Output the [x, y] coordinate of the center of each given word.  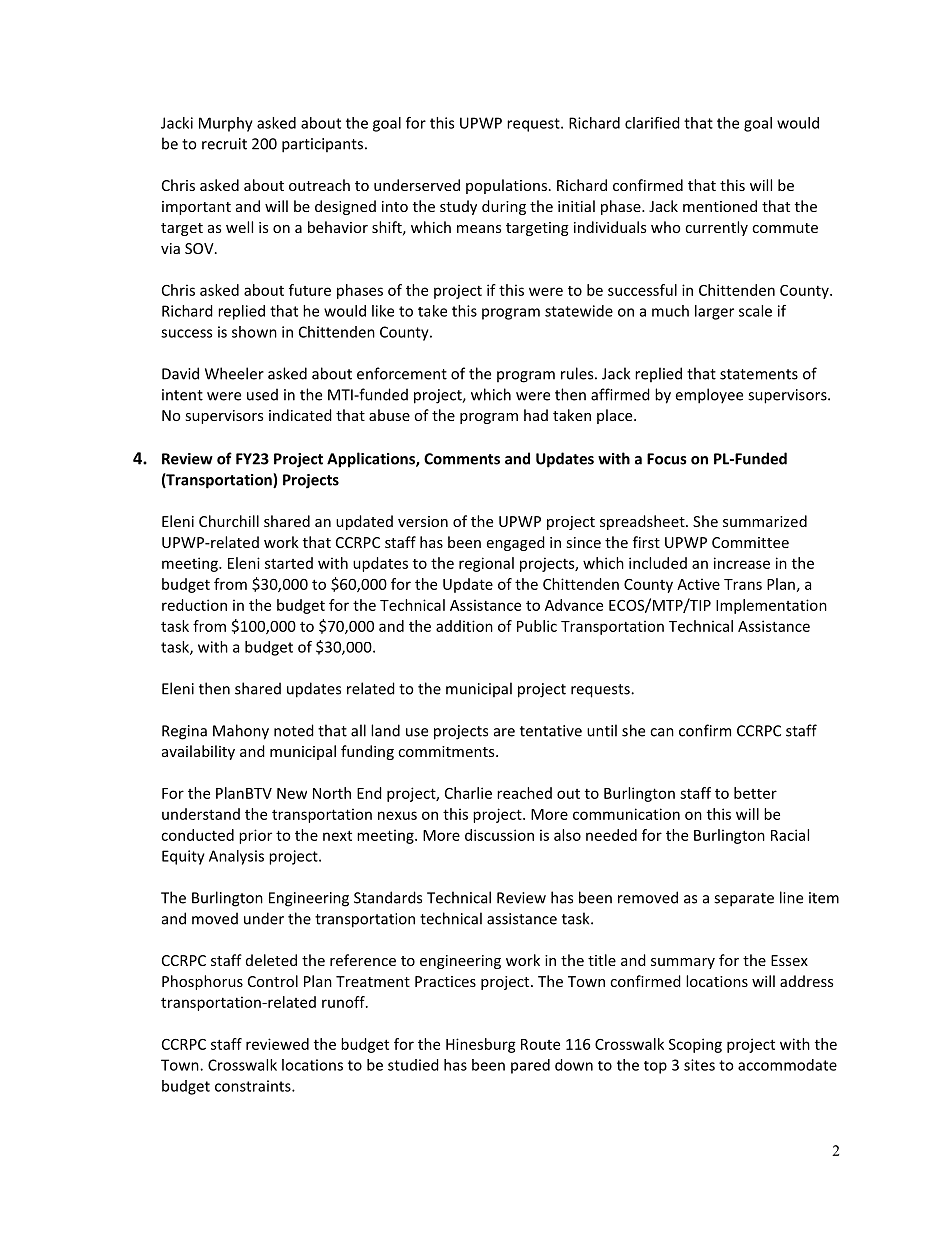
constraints [254, 1086]
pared [530, 1066]
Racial [790, 835]
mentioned [720, 206]
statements [759, 374]
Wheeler [234, 373]
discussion [499, 835]
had [536, 415]
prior [255, 836]
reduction [194, 605]
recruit [224, 144]
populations [506, 186]
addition [464, 626]
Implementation [771, 606]
